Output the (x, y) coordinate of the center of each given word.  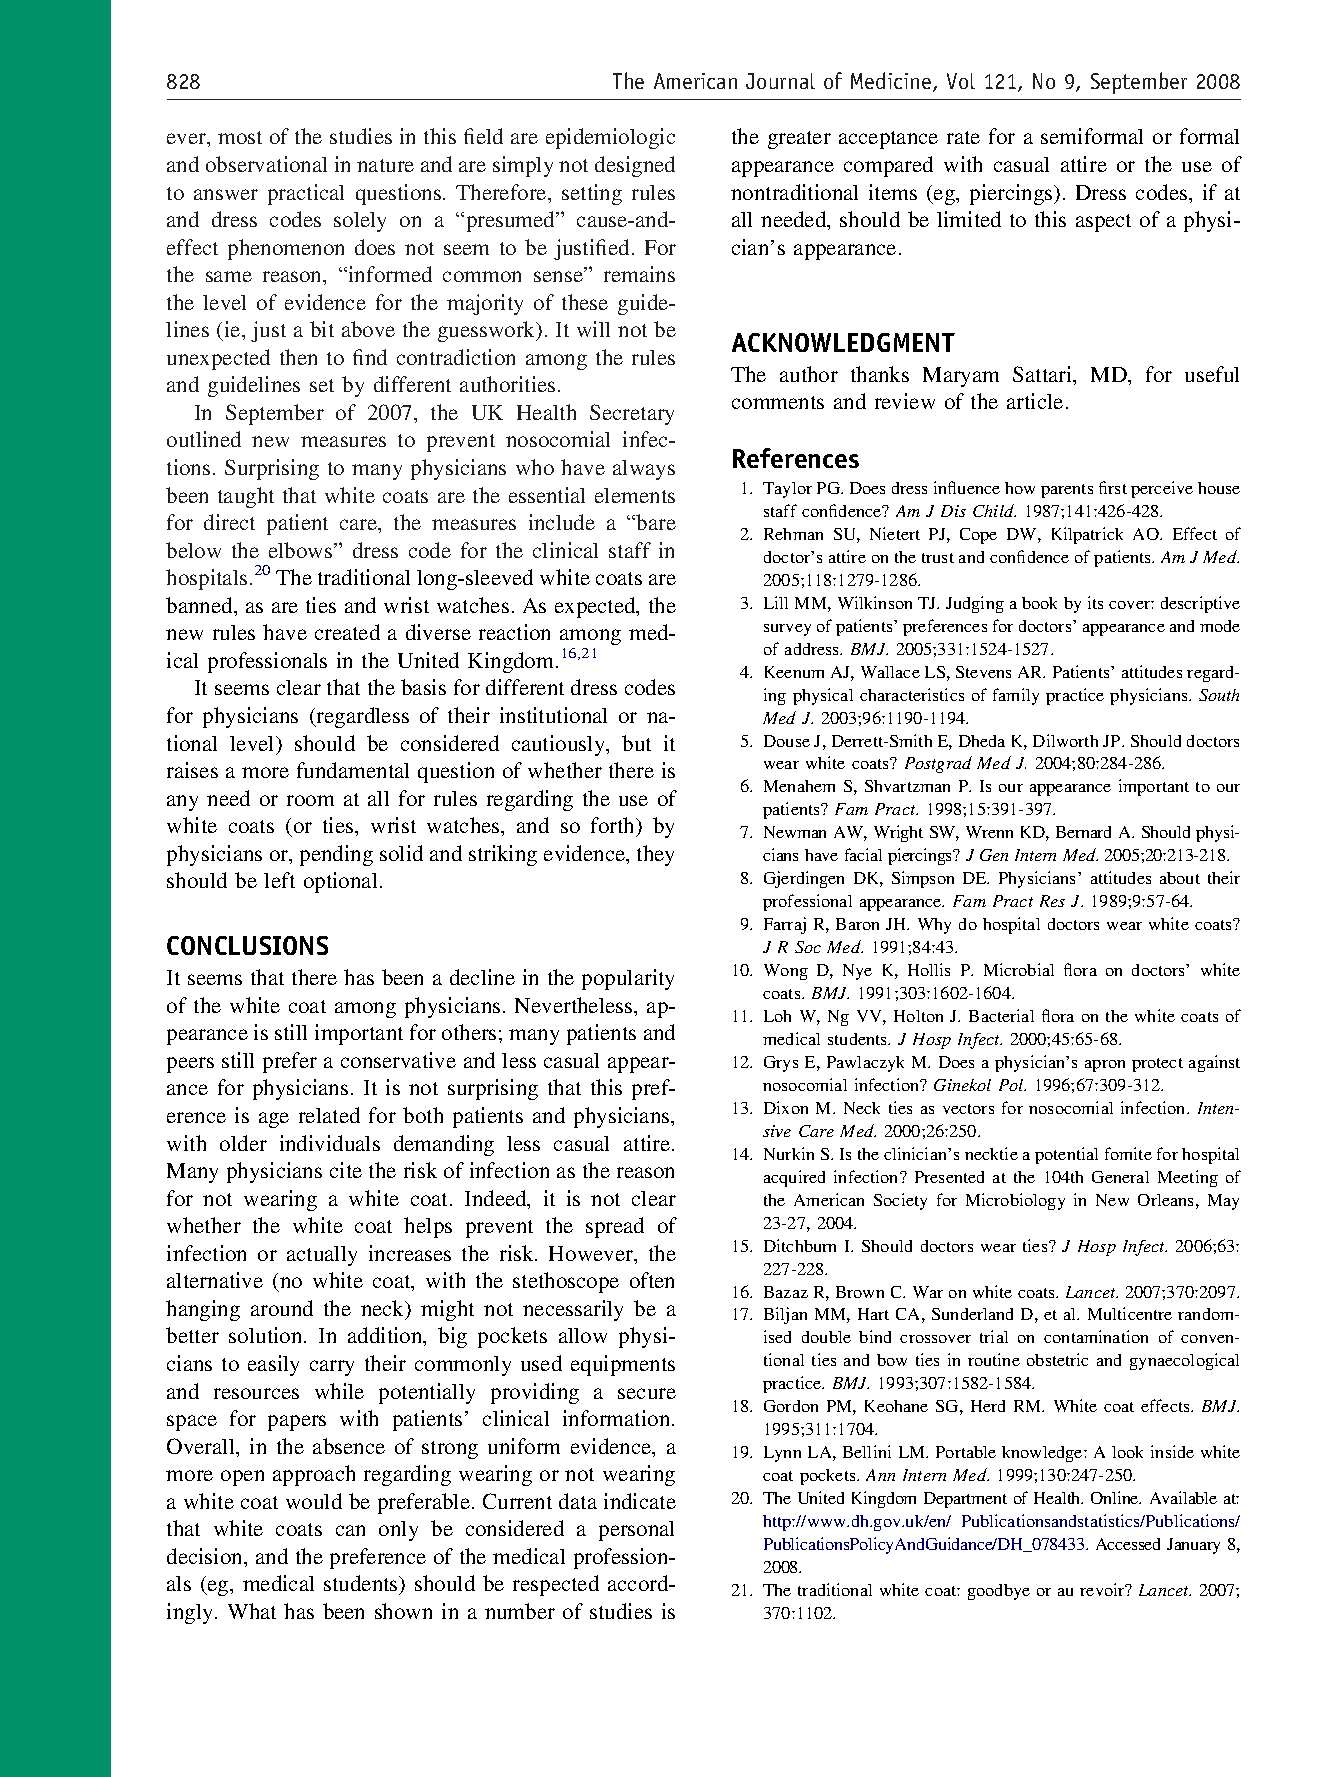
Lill (776, 602)
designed (635, 166)
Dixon (786, 1107)
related (329, 1115)
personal (636, 1531)
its (1095, 602)
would (314, 1501)
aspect (1103, 223)
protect (1157, 1065)
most (240, 137)
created (347, 632)
